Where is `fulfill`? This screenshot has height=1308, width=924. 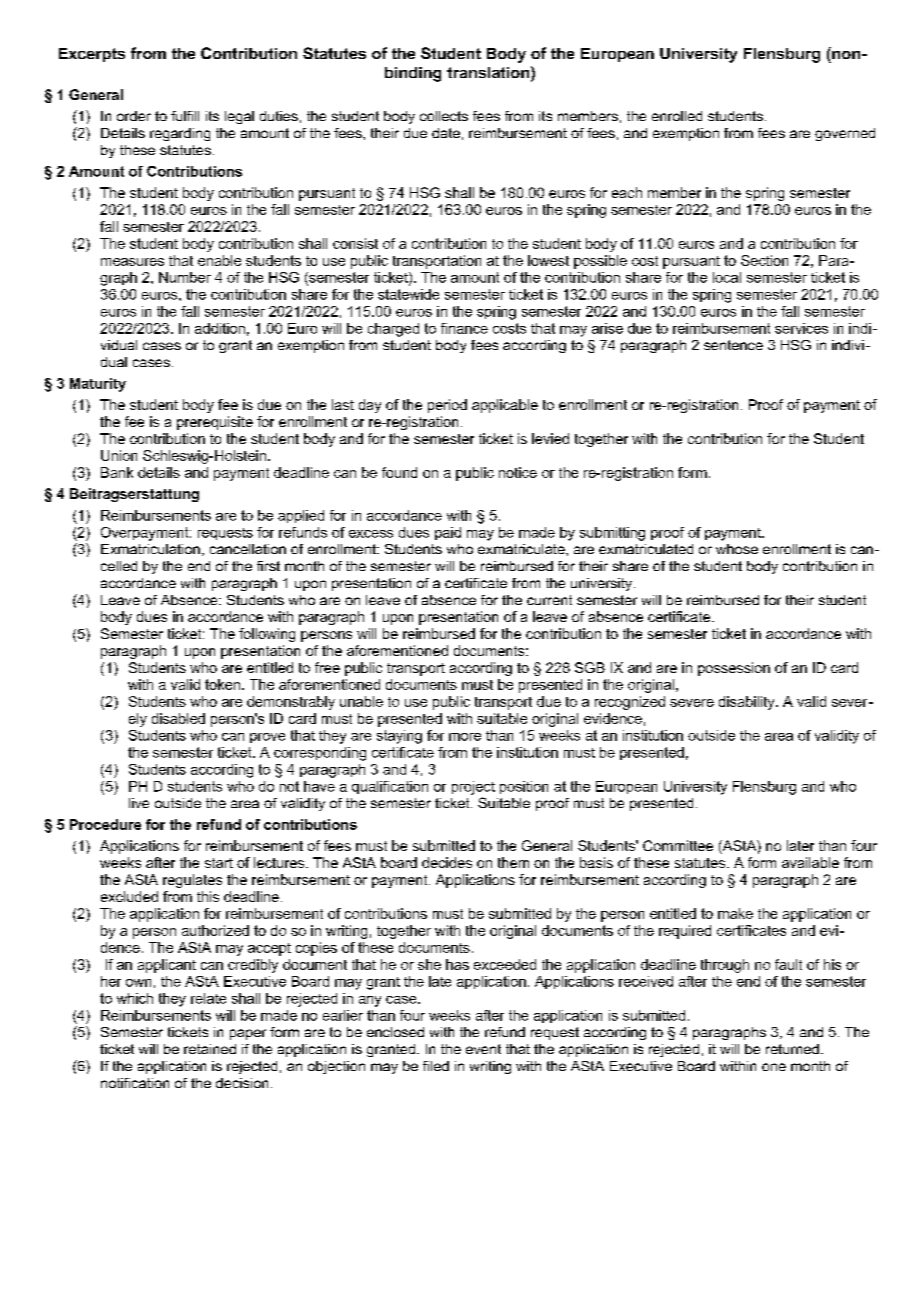
fulfill is located at coordinates (185, 116).
